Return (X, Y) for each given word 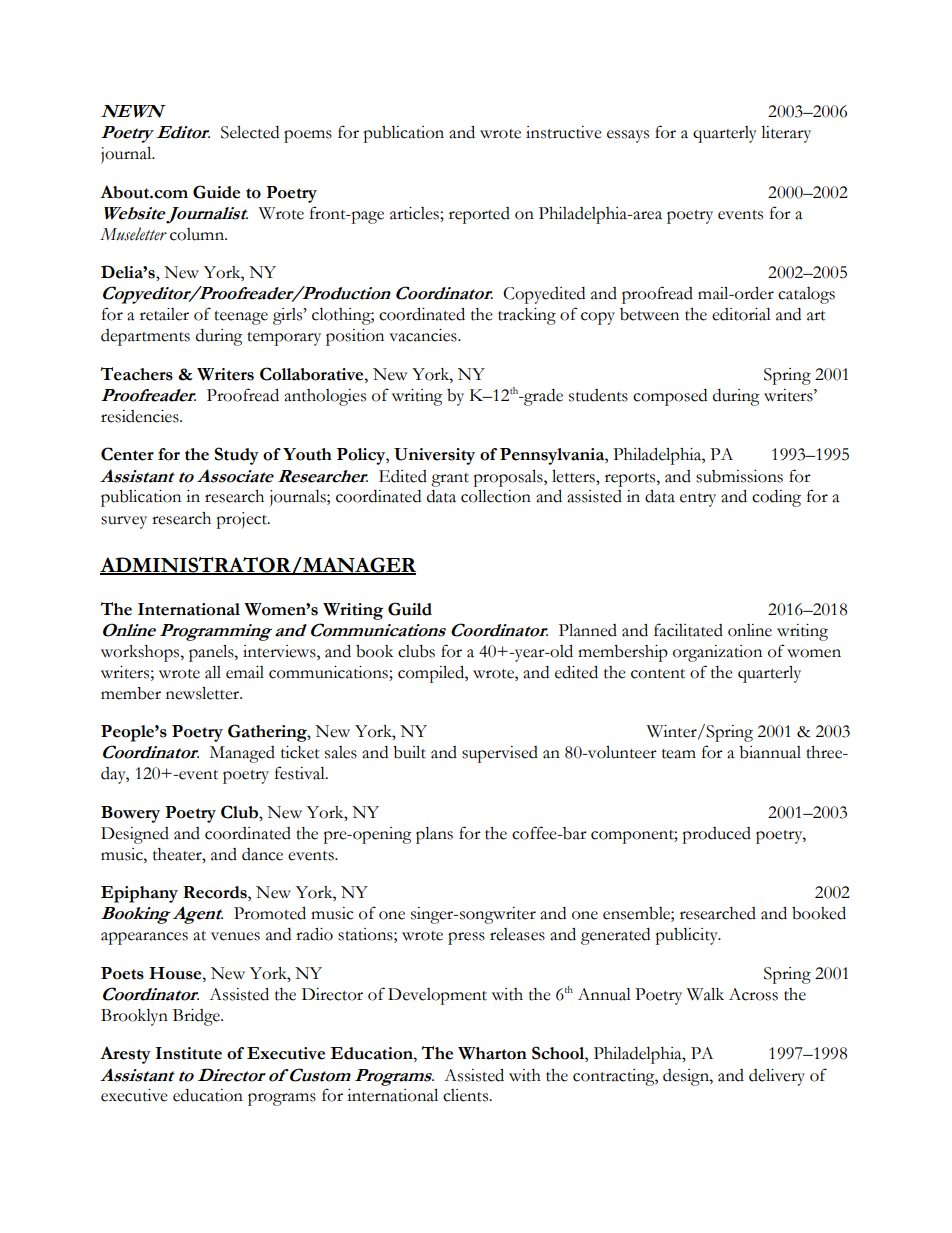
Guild (410, 609)
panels (212, 653)
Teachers (136, 374)
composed (670, 397)
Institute (189, 1053)
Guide (216, 192)
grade (542, 397)
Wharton (492, 1053)
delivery (777, 1077)
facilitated (688, 630)
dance (262, 854)
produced (716, 835)
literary (786, 134)
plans (434, 835)
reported (479, 215)
